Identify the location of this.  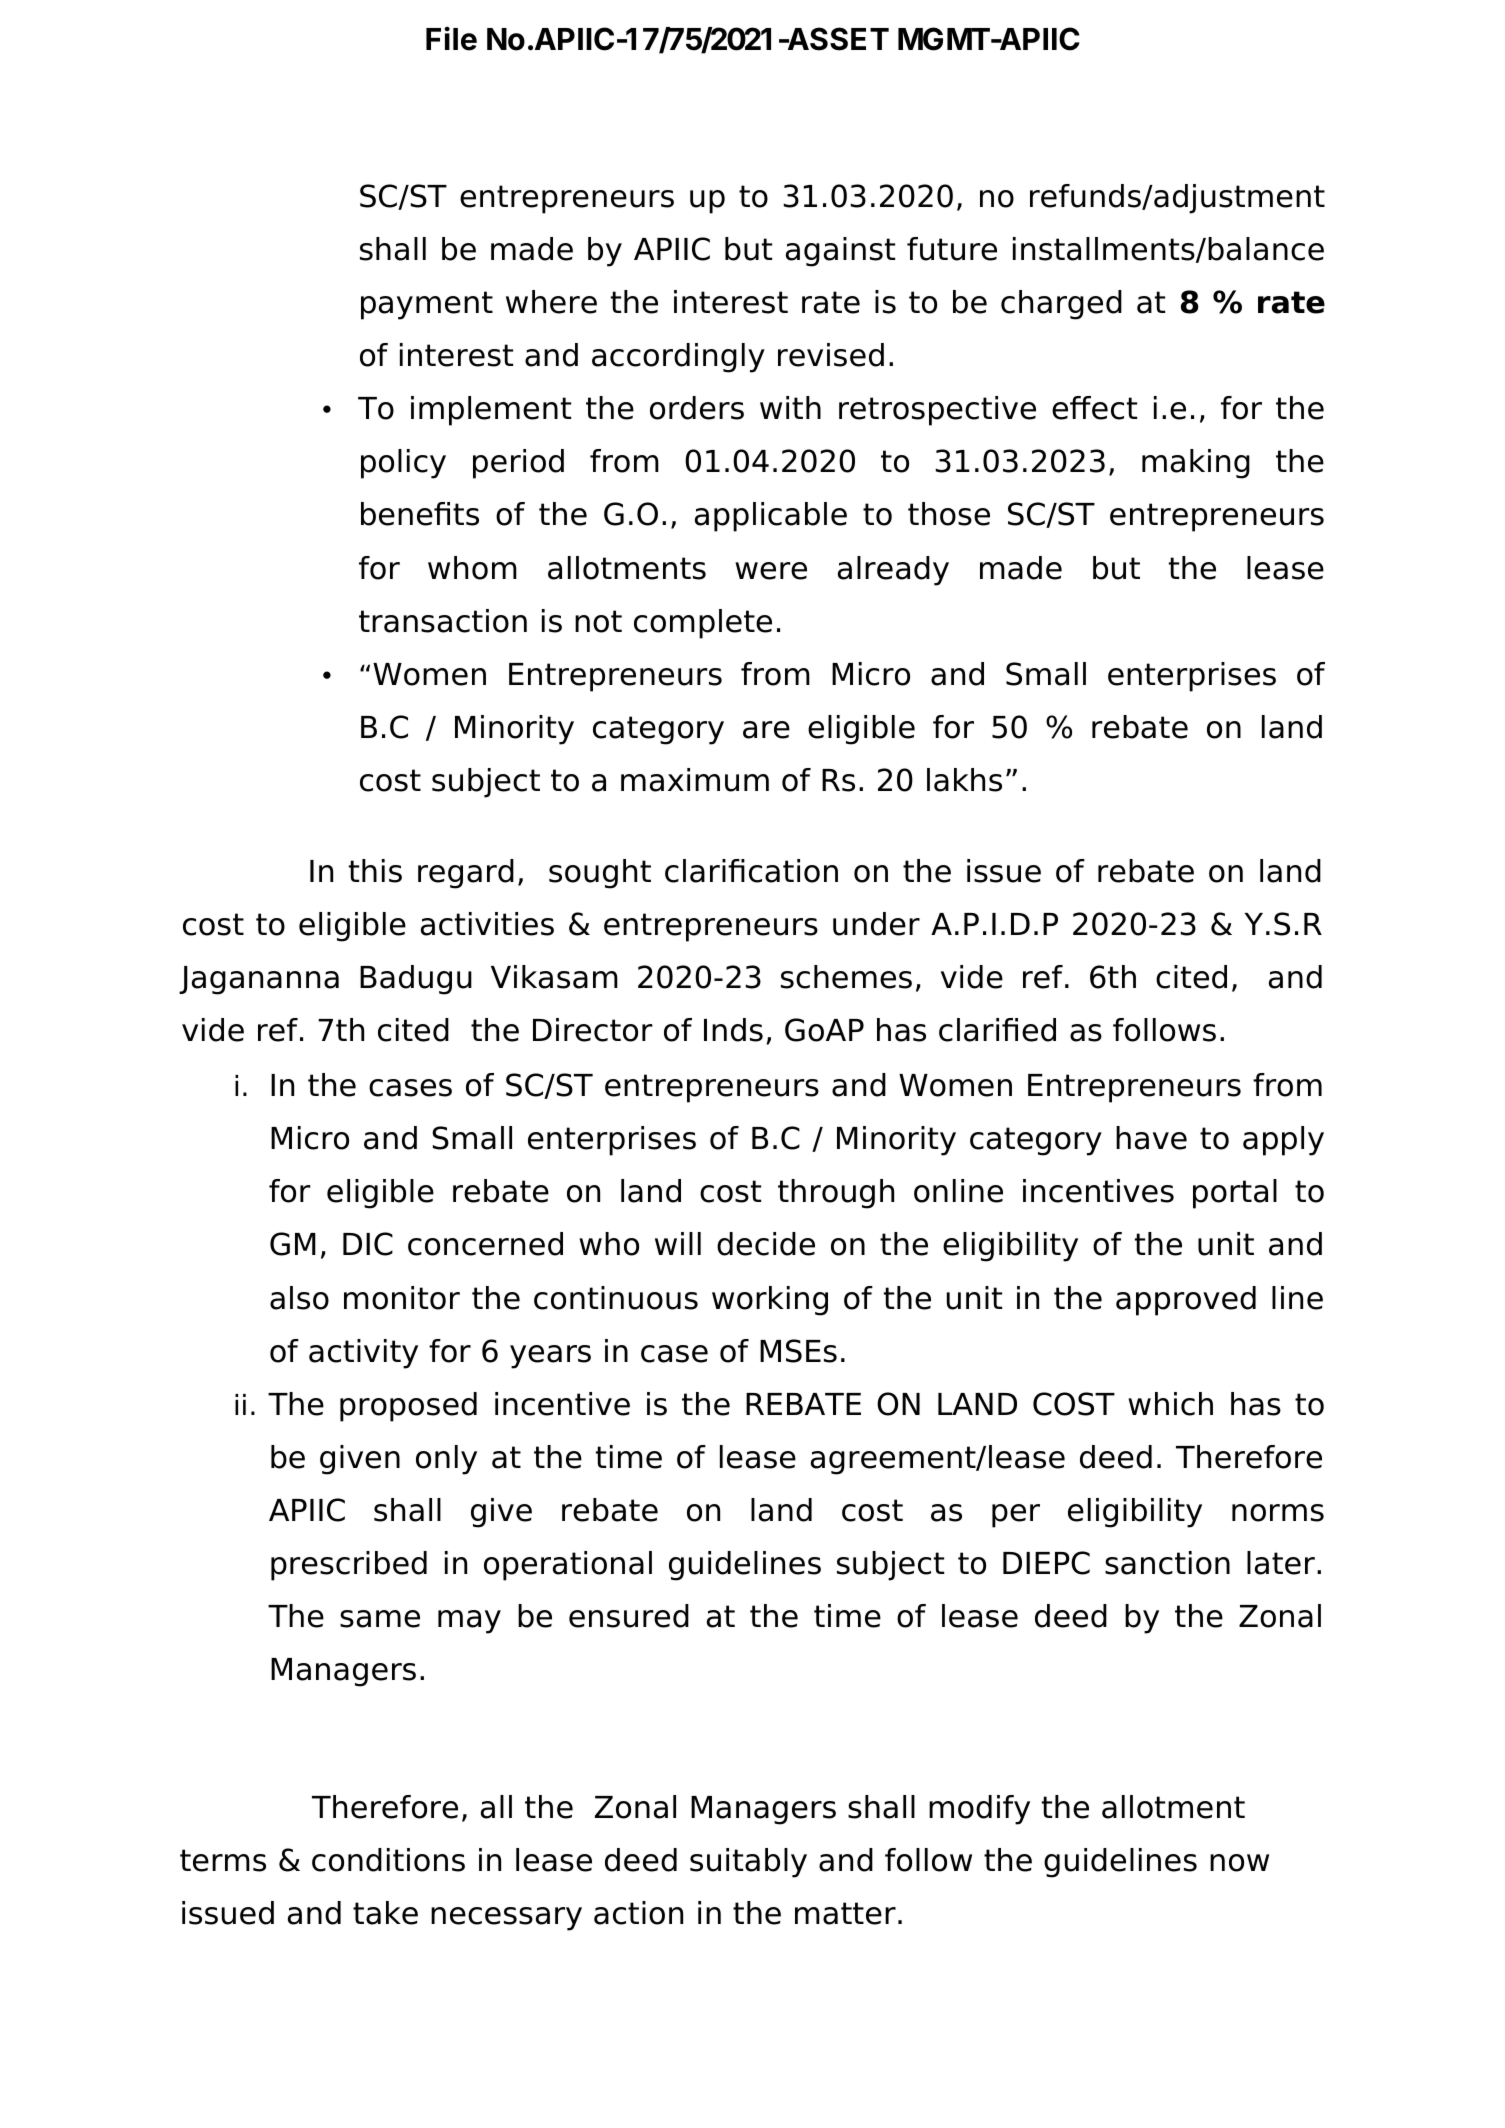
(375, 871).
